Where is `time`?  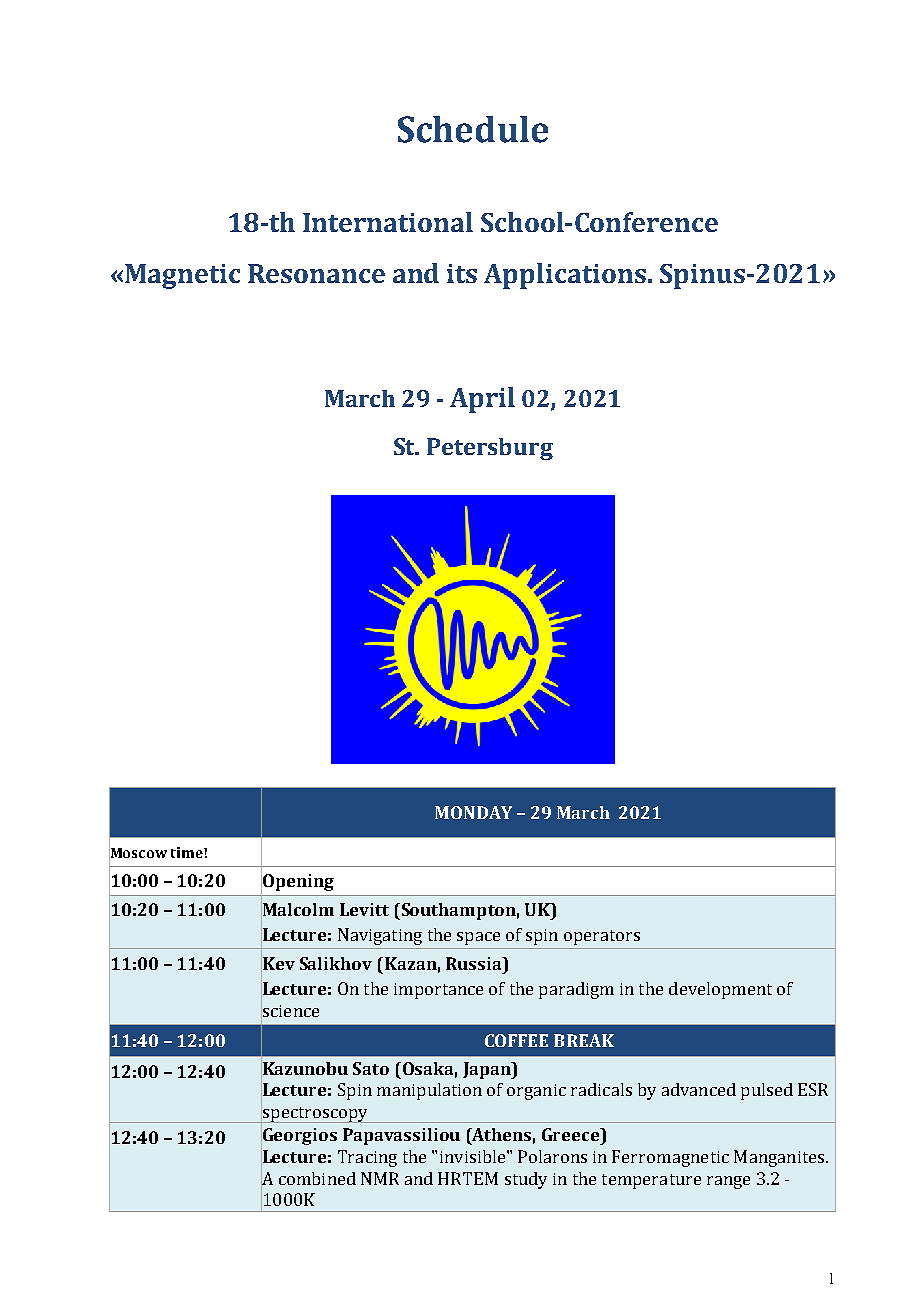
time is located at coordinates (188, 852).
